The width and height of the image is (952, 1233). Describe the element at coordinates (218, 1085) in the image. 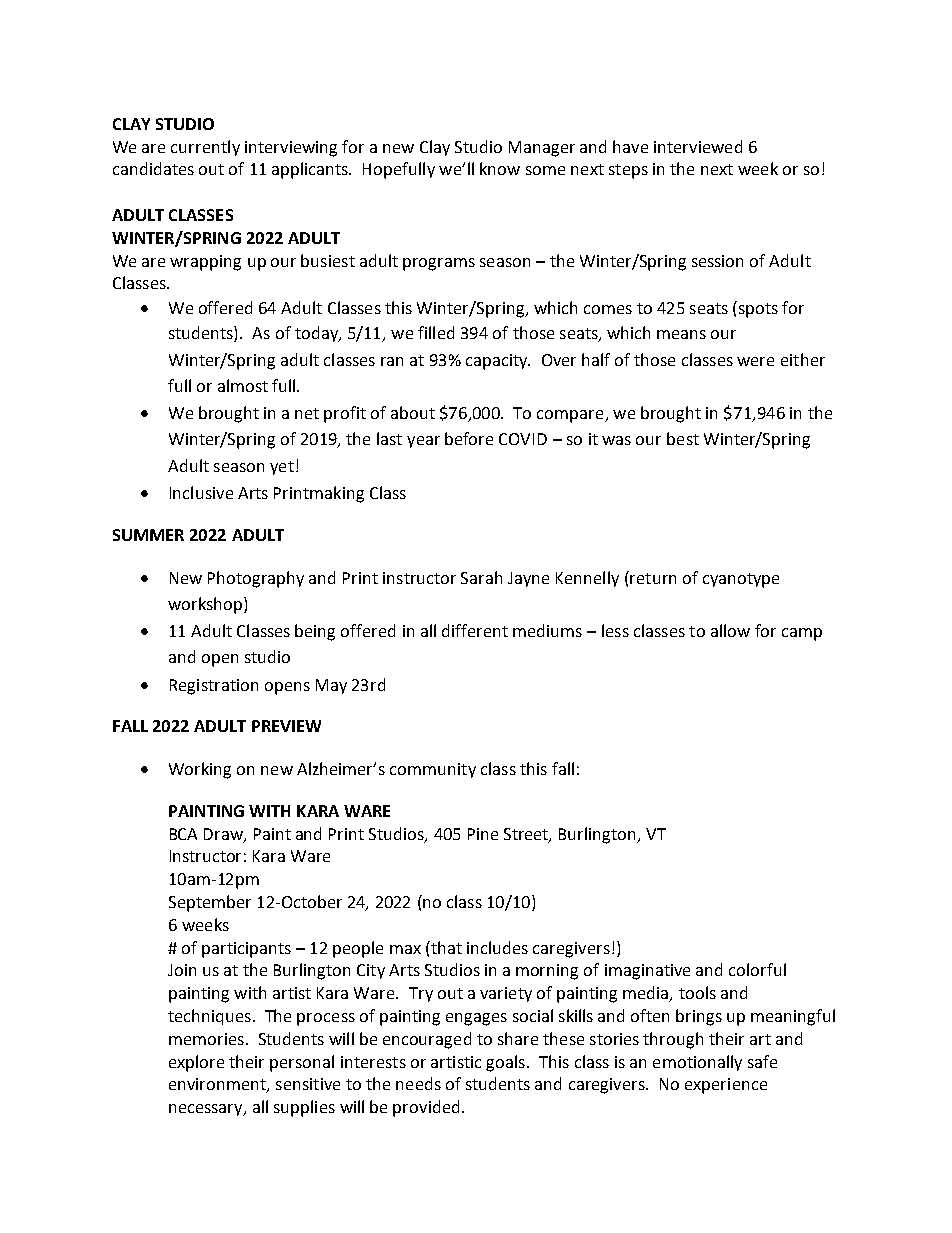

I see `environment` at that location.
